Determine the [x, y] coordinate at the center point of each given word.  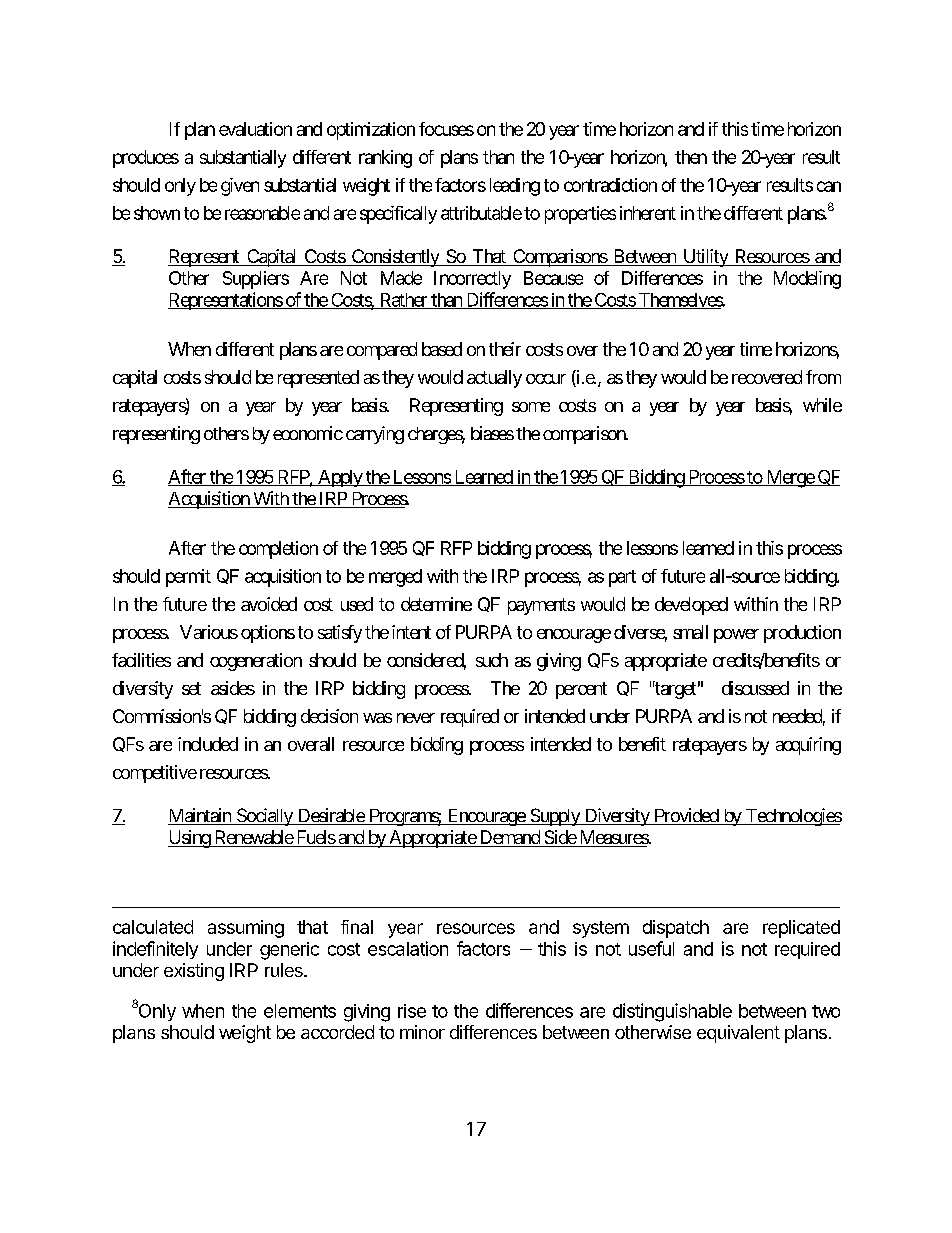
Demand [509, 838]
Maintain [200, 816]
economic [308, 433]
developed [691, 606]
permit [188, 578]
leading [515, 187]
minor [422, 1032]
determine [436, 604]
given [240, 187]
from [823, 377]
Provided [686, 816]
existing [194, 972]
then [691, 157]
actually [494, 379]
